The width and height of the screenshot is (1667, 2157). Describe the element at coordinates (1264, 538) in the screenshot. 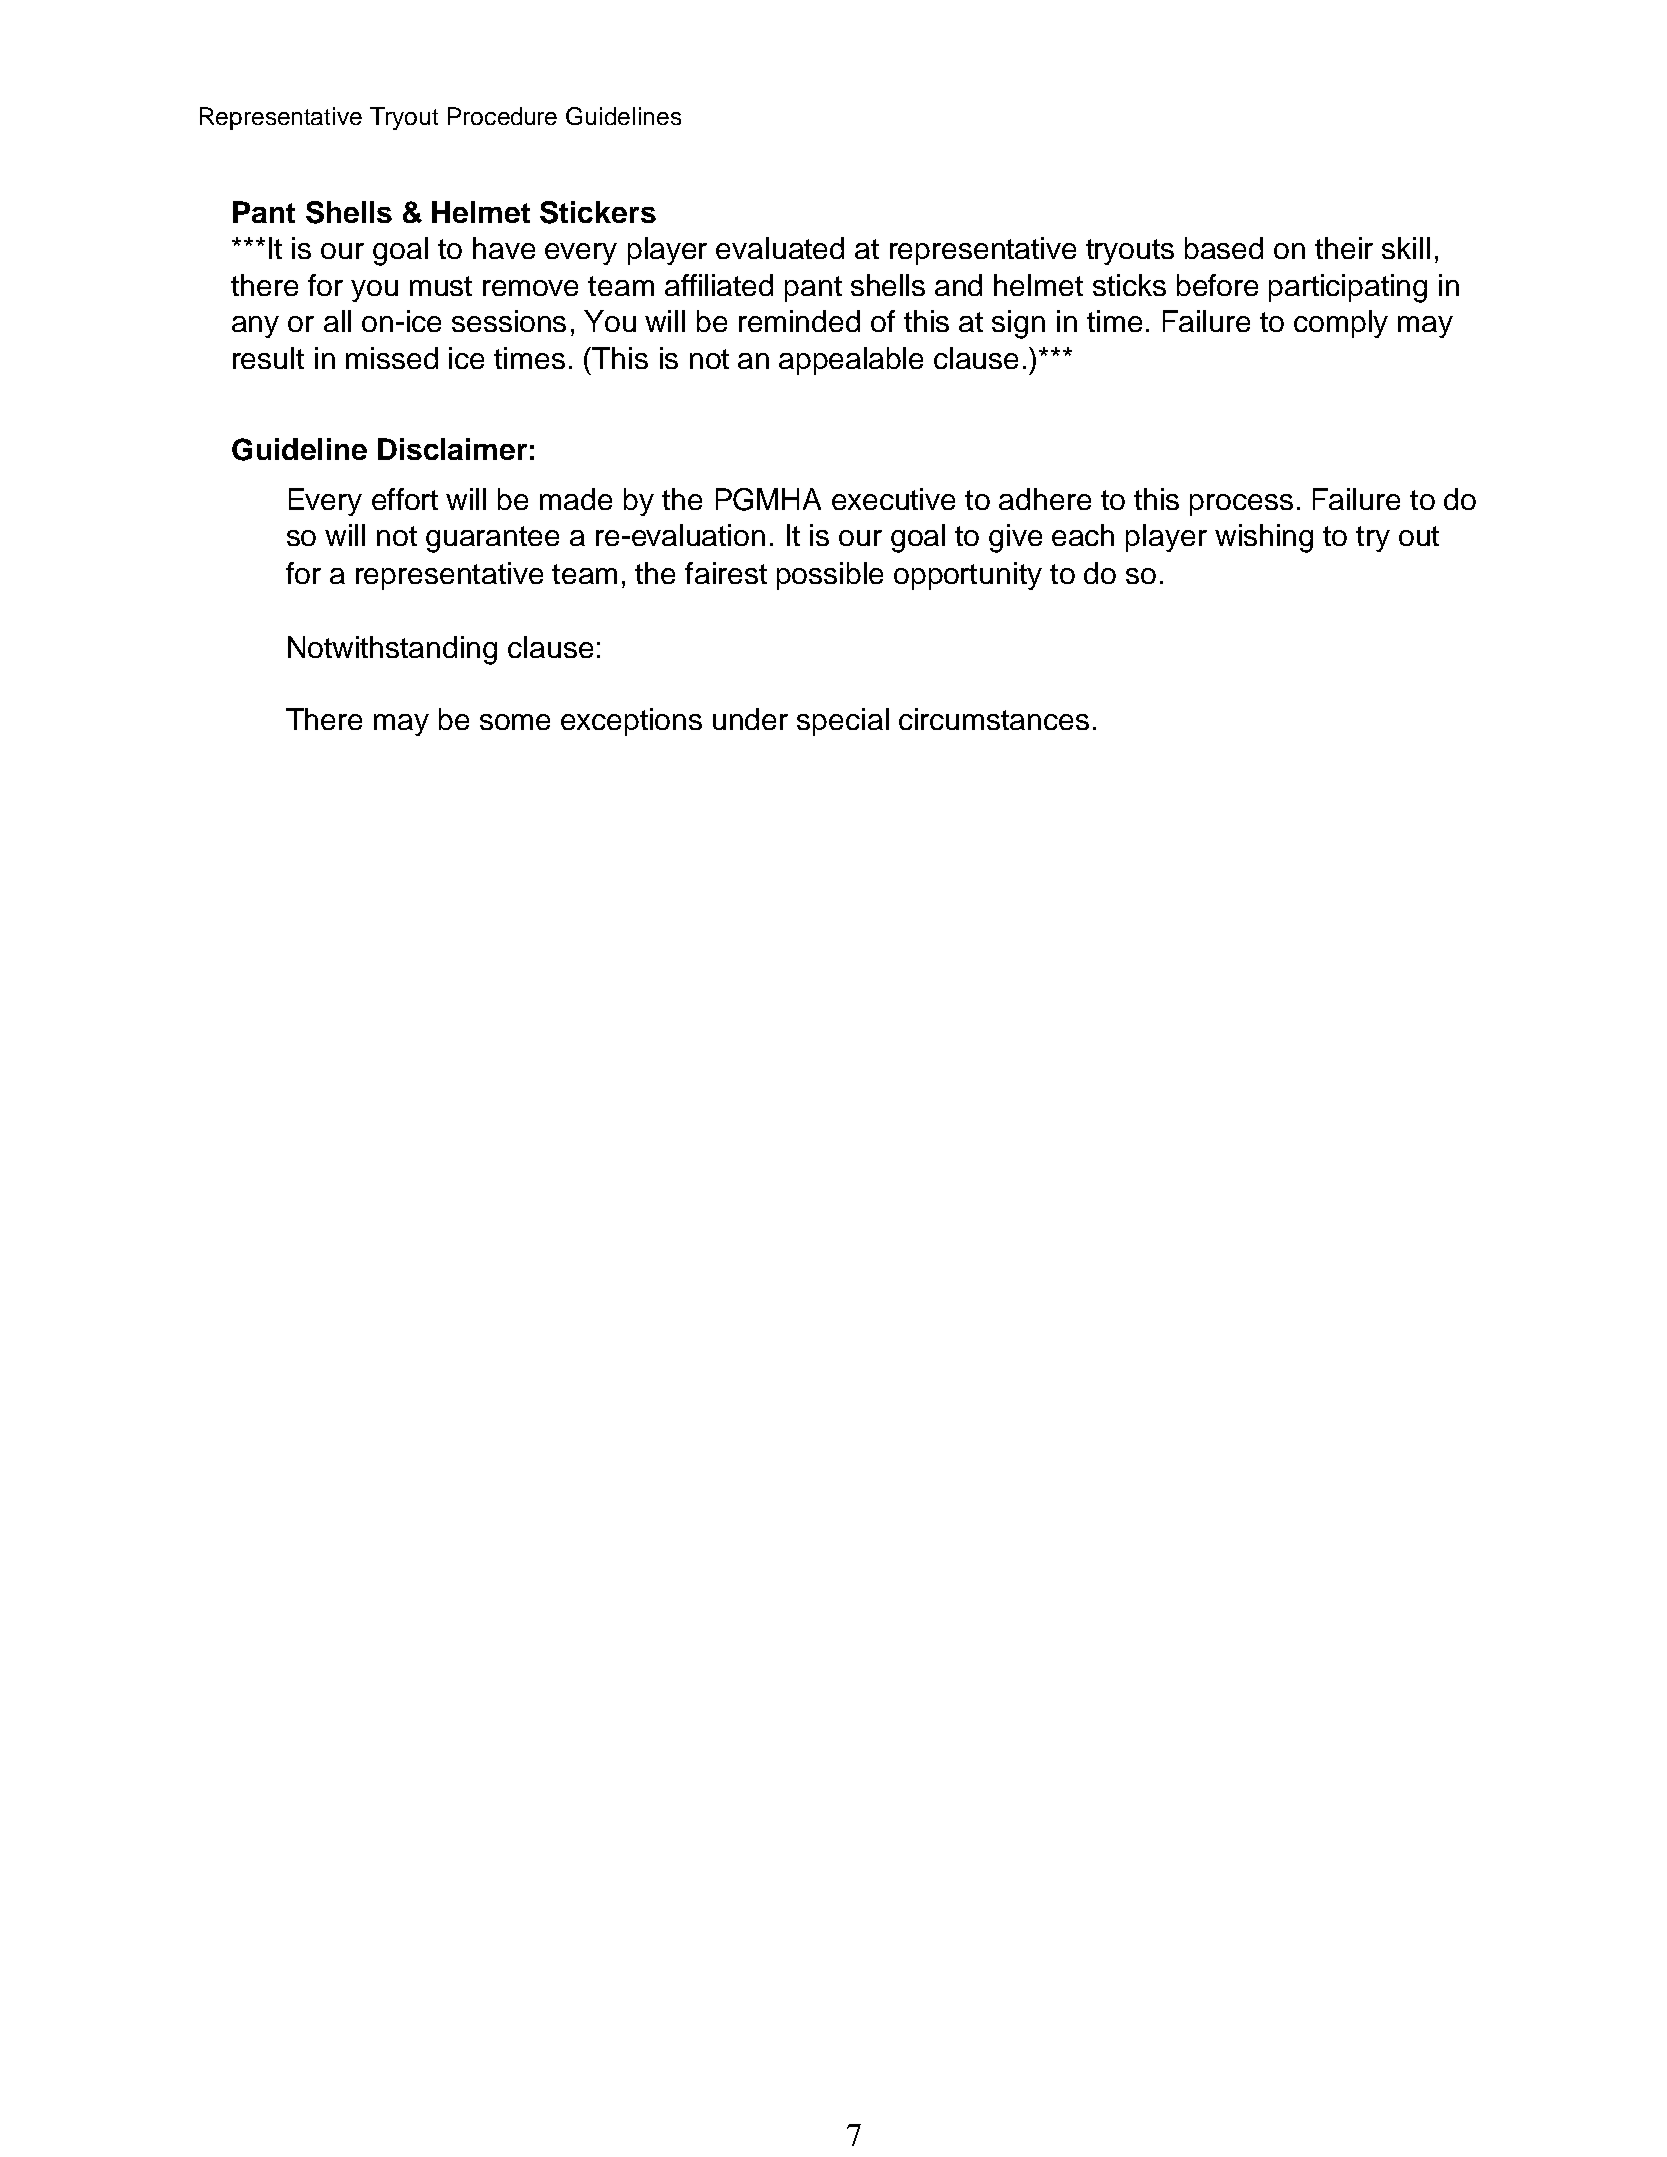

I see `wishing` at that location.
